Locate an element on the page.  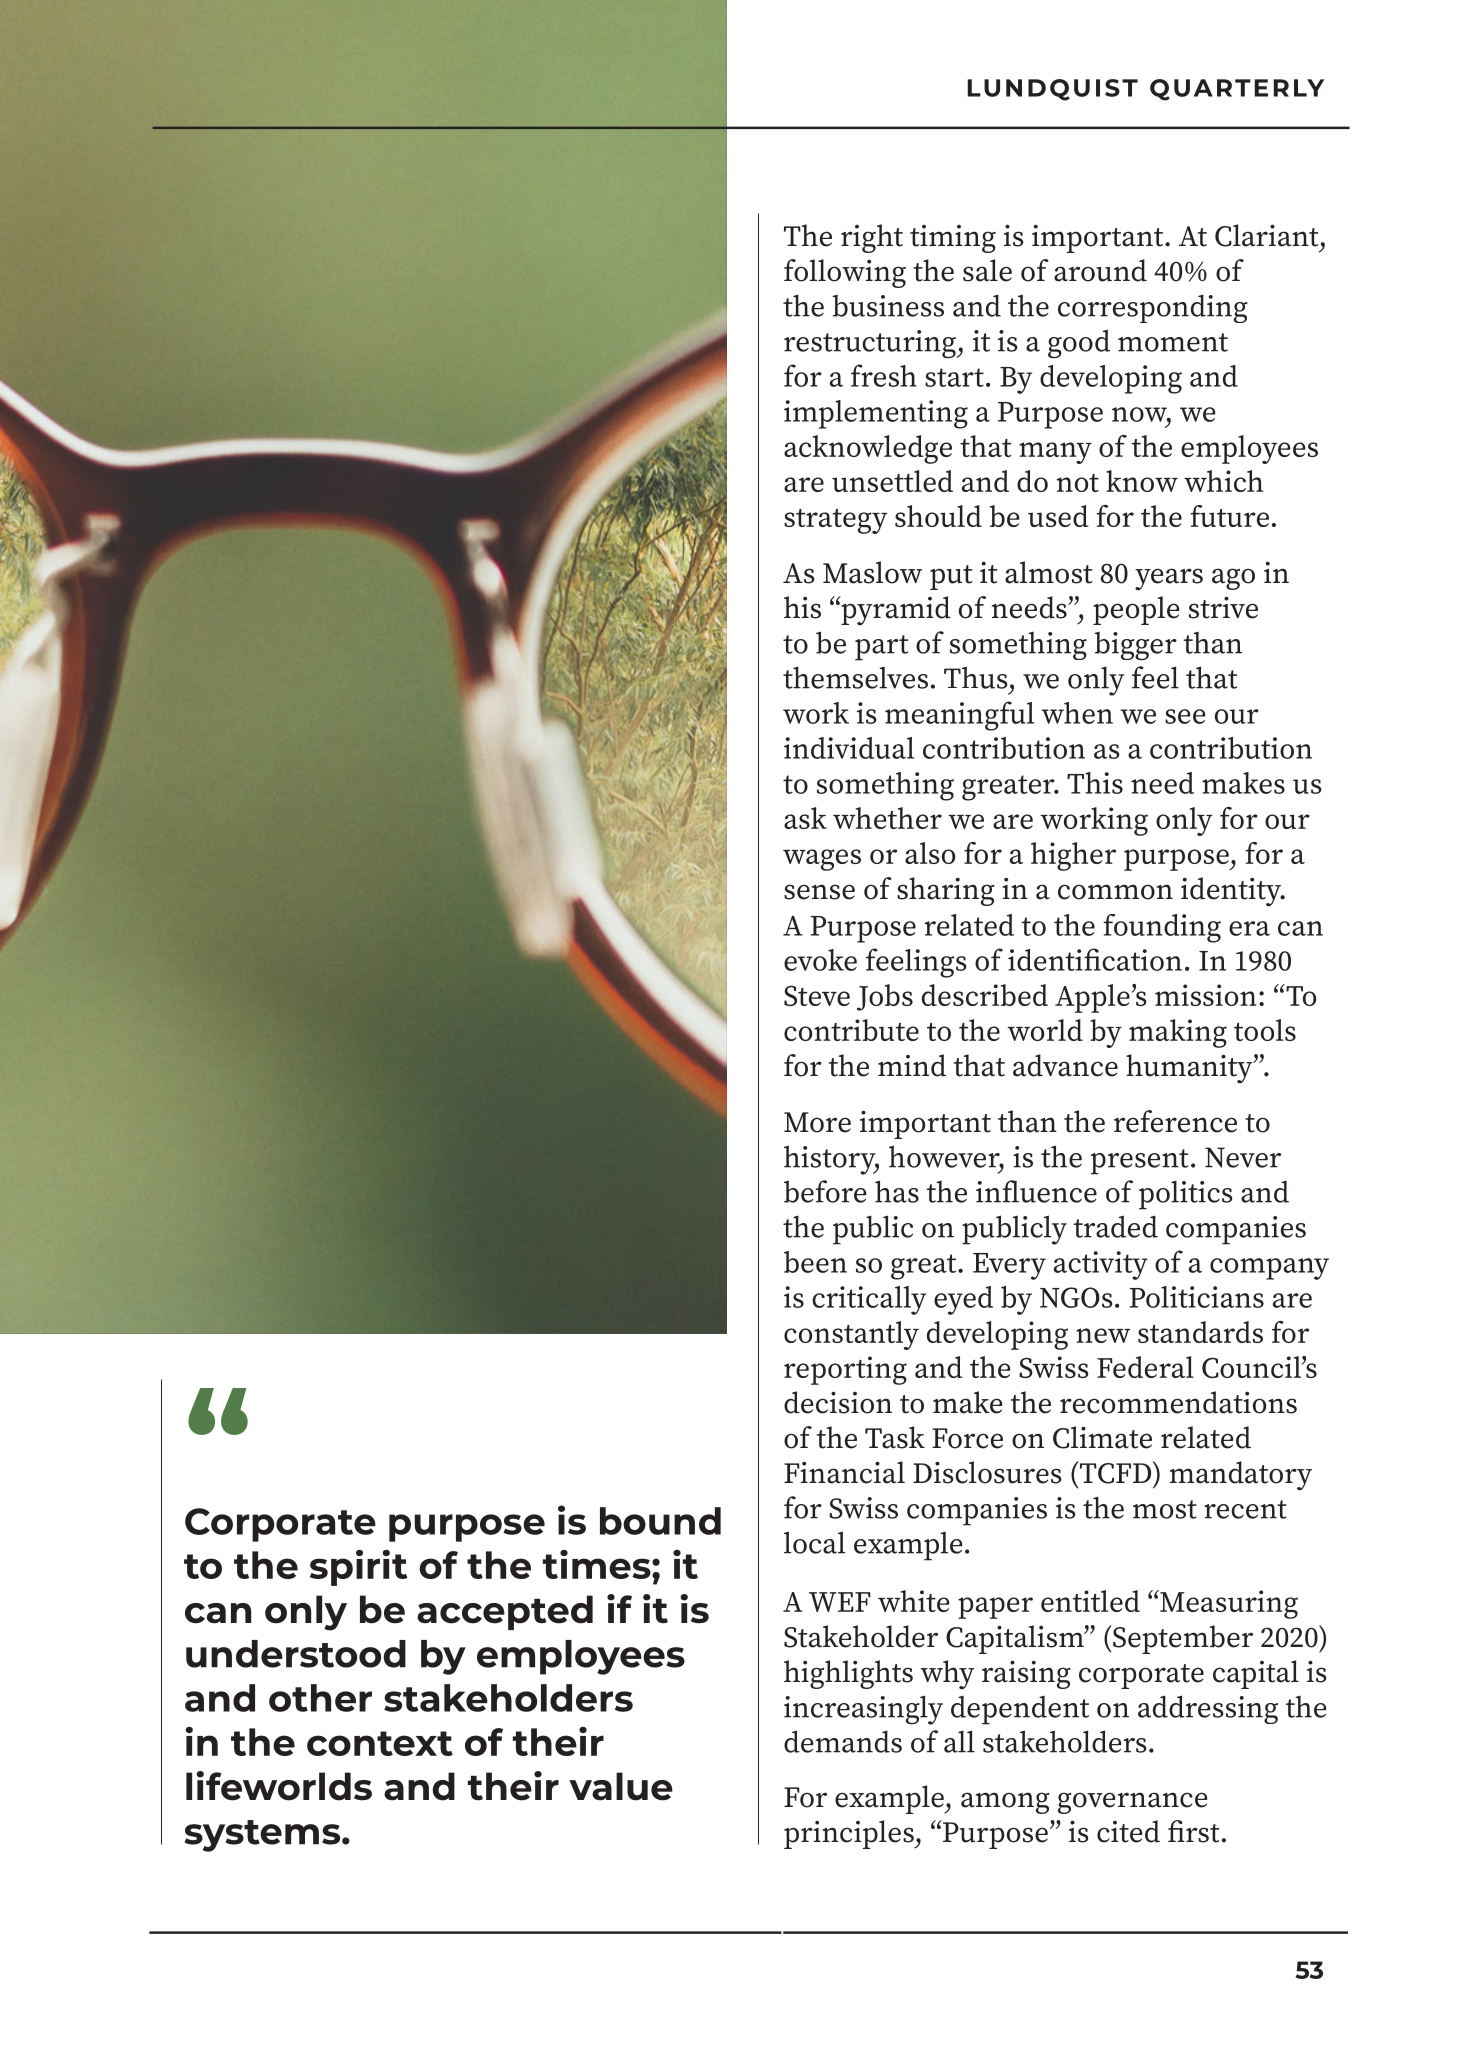
right is located at coordinates (872, 238).
